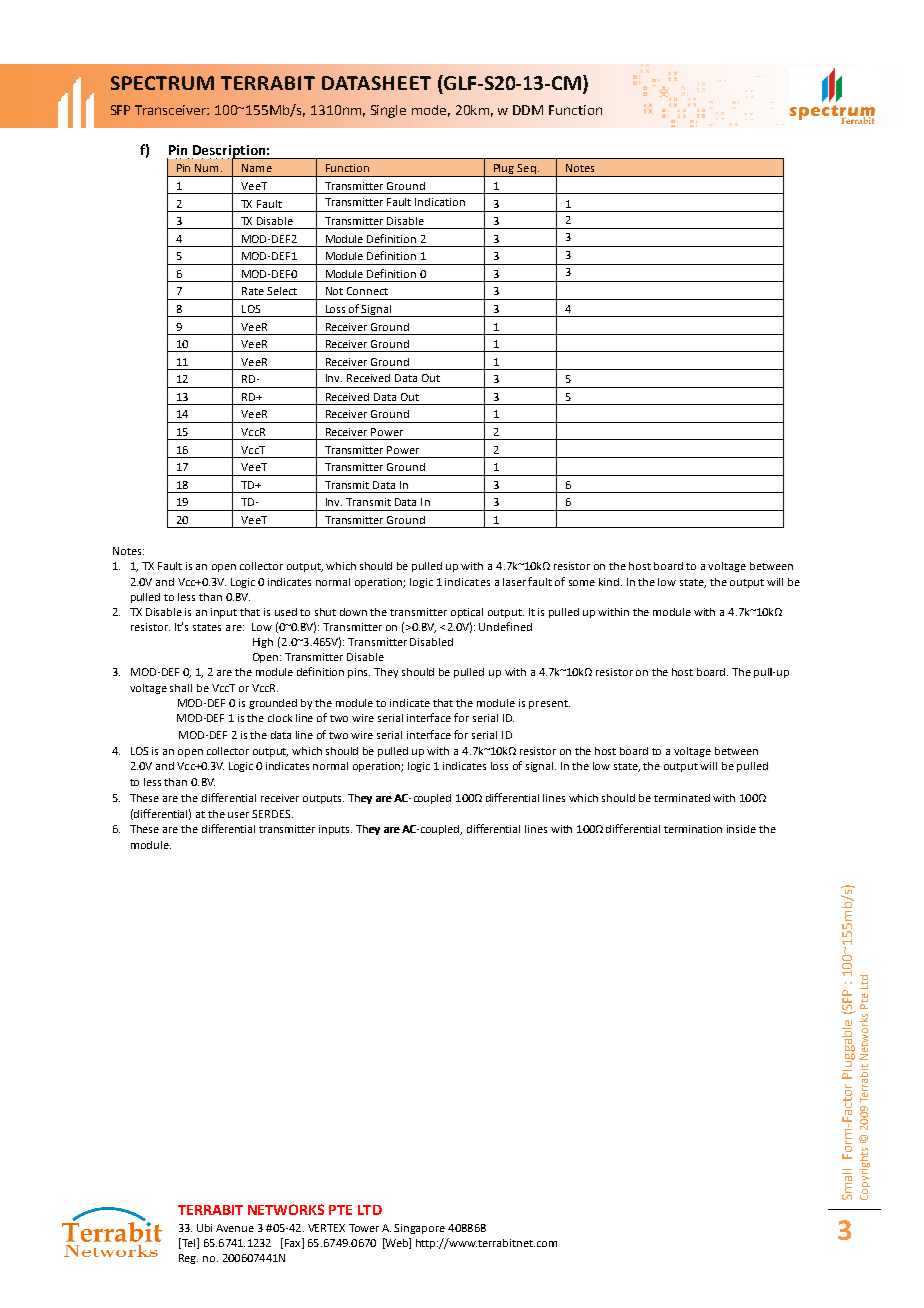  Describe the element at coordinates (549, 704) in the screenshot. I see `present` at that location.
